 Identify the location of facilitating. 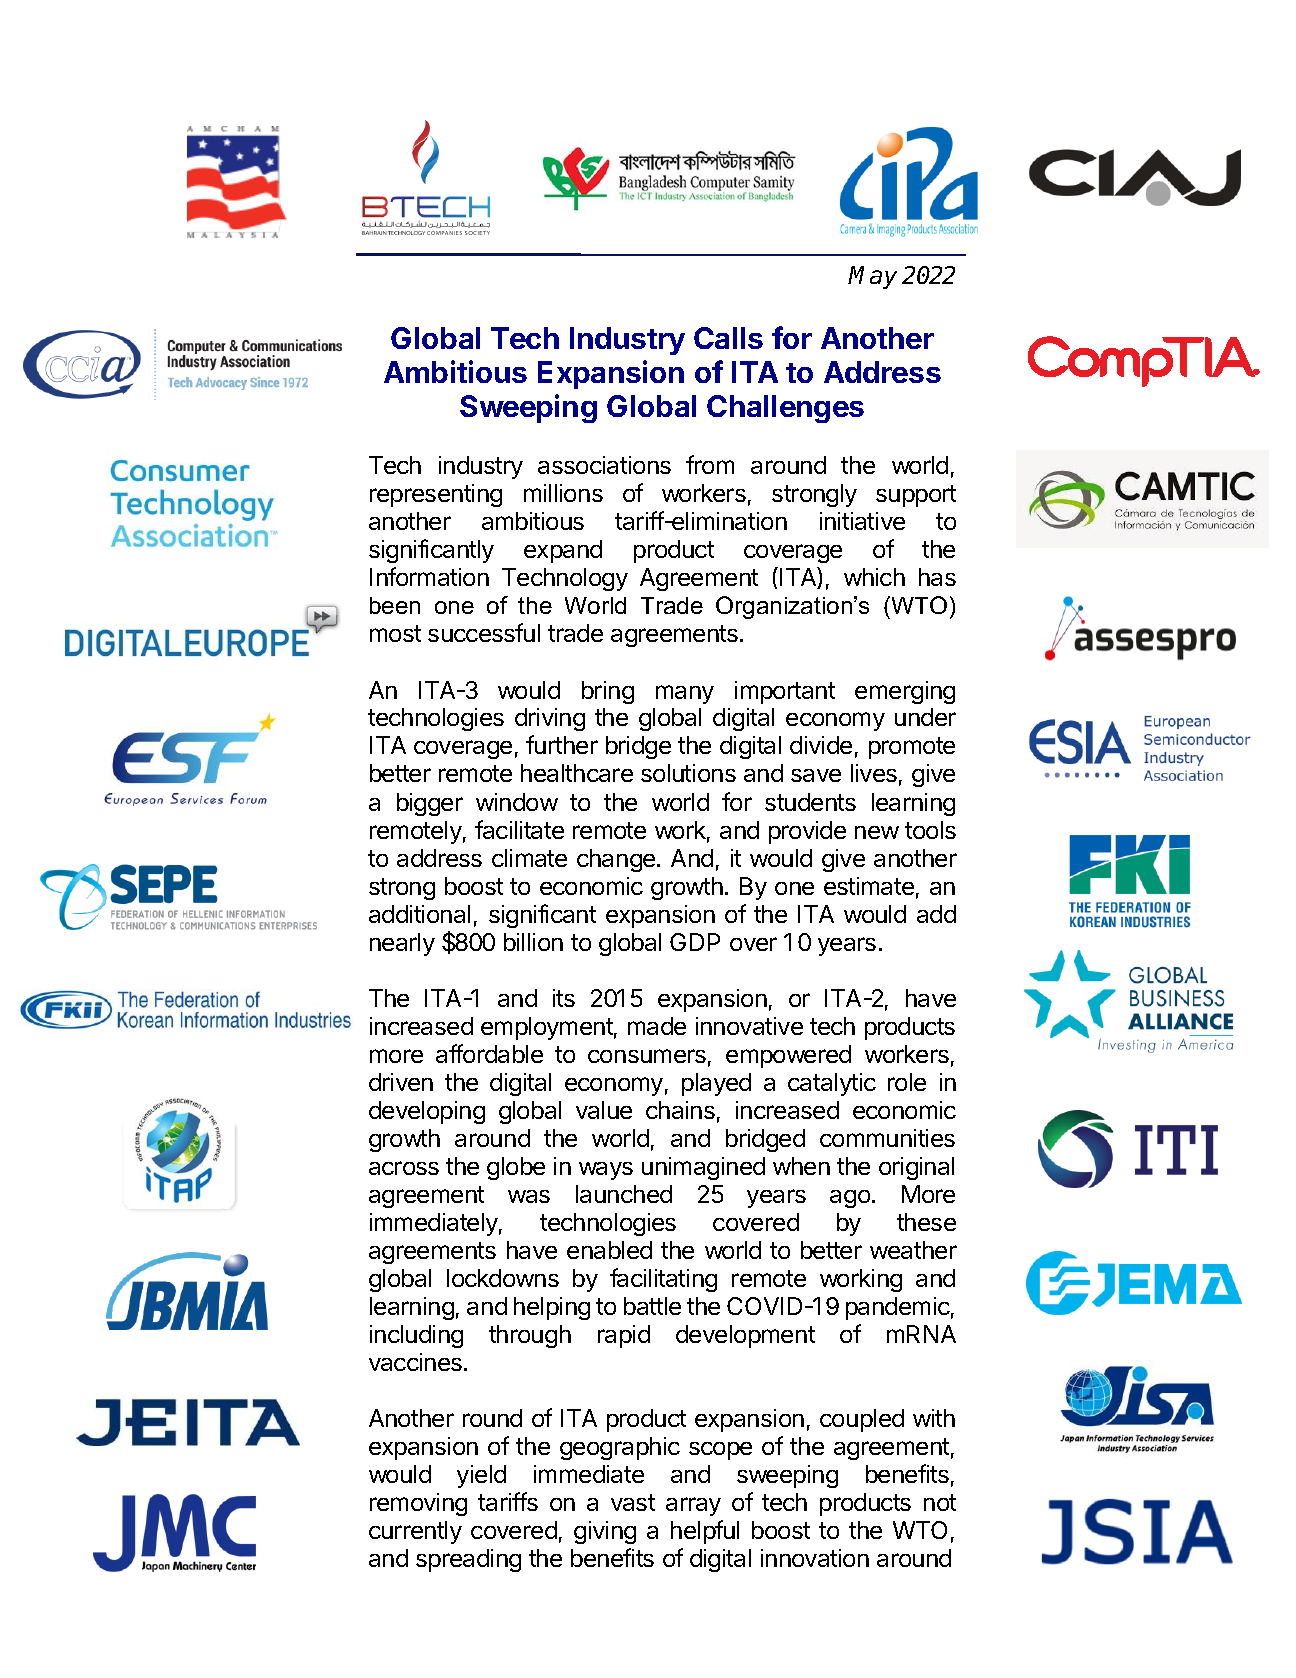
(663, 1280).
